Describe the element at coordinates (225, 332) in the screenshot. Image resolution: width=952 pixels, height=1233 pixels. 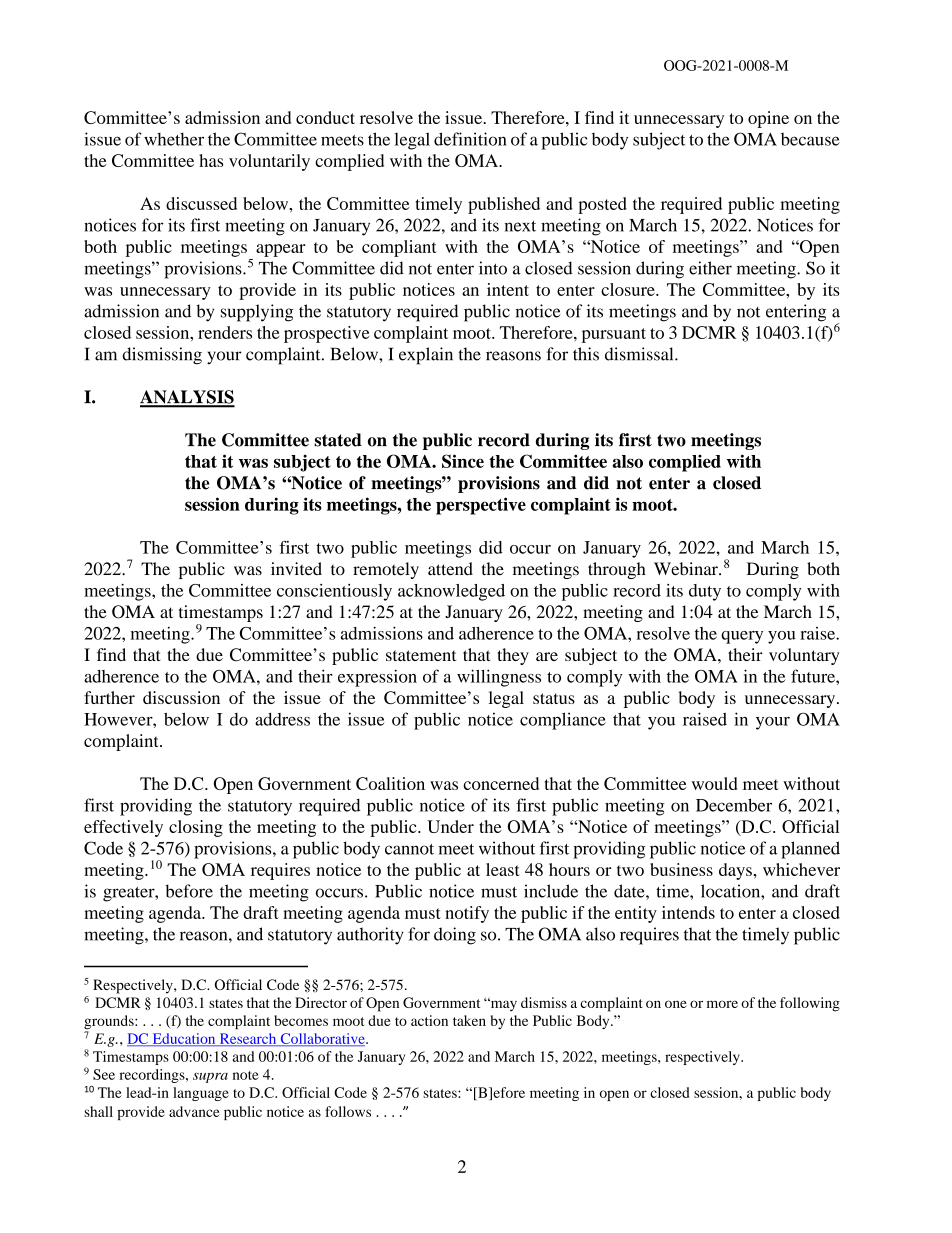
I see `renders` at that location.
